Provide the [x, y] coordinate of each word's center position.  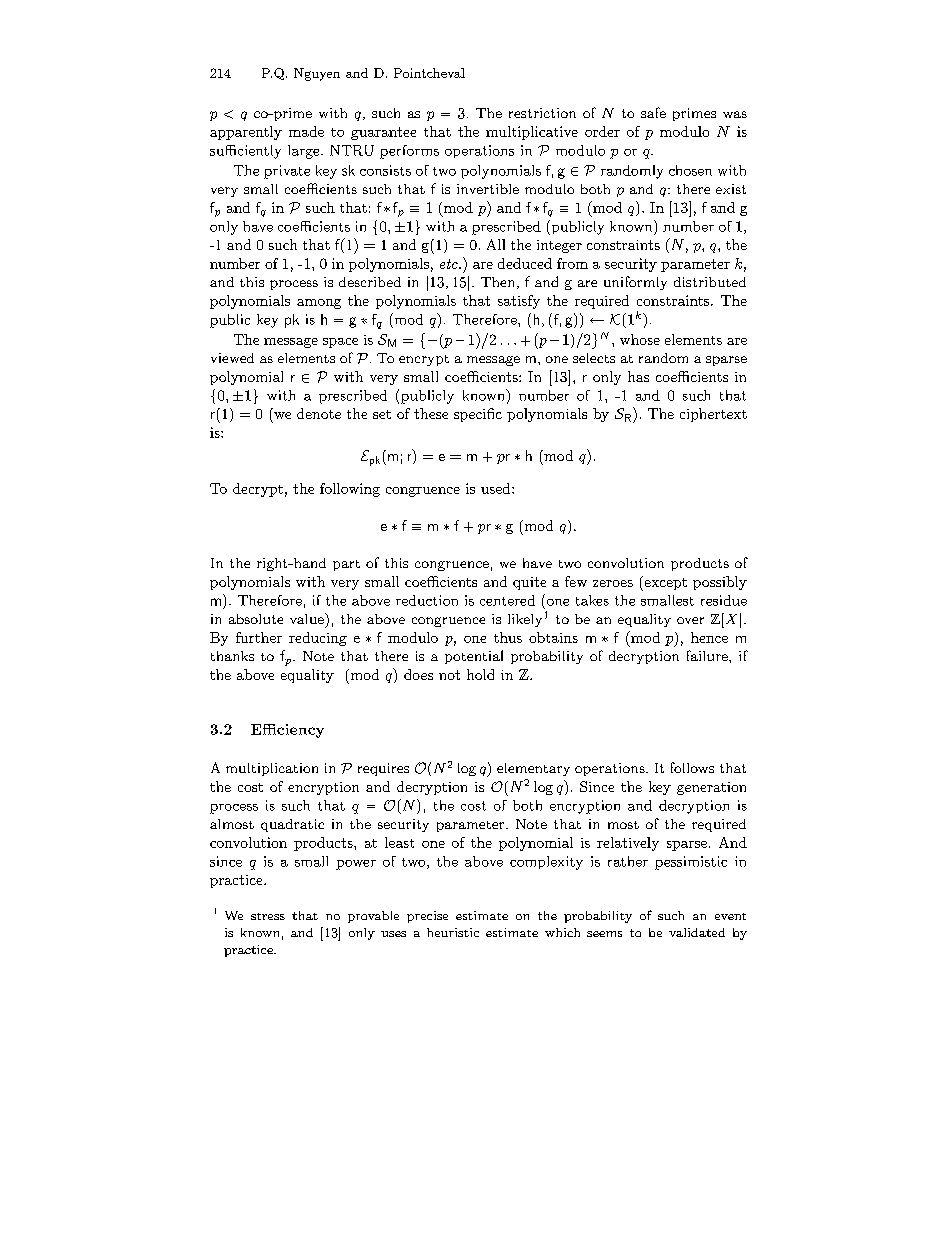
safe [653, 112]
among [319, 304]
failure [708, 655]
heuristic [453, 932]
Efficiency [287, 731]
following [350, 490]
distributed [710, 282]
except [664, 583]
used [497, 488]
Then [499, 283]
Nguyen [317, 74]
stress [268, 916]
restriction [542, 113]
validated [697, 932]
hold [480, 674]
